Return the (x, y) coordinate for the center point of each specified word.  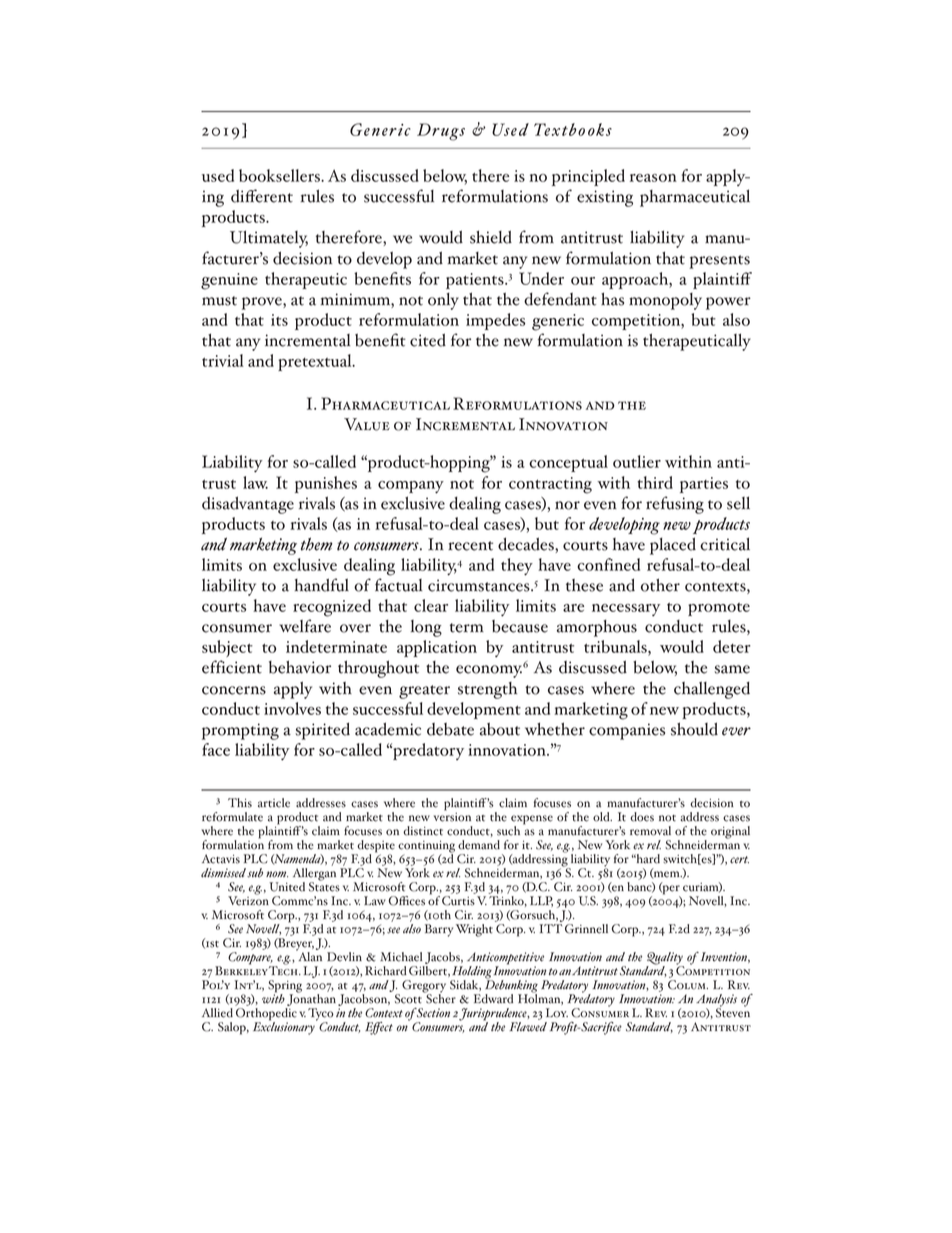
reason (653, 178)
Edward (493, 999)
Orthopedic (266, 1015)
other (660, 585)
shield (491, 237)
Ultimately (269, 239)
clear (431, 605)
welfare (305, 626)
